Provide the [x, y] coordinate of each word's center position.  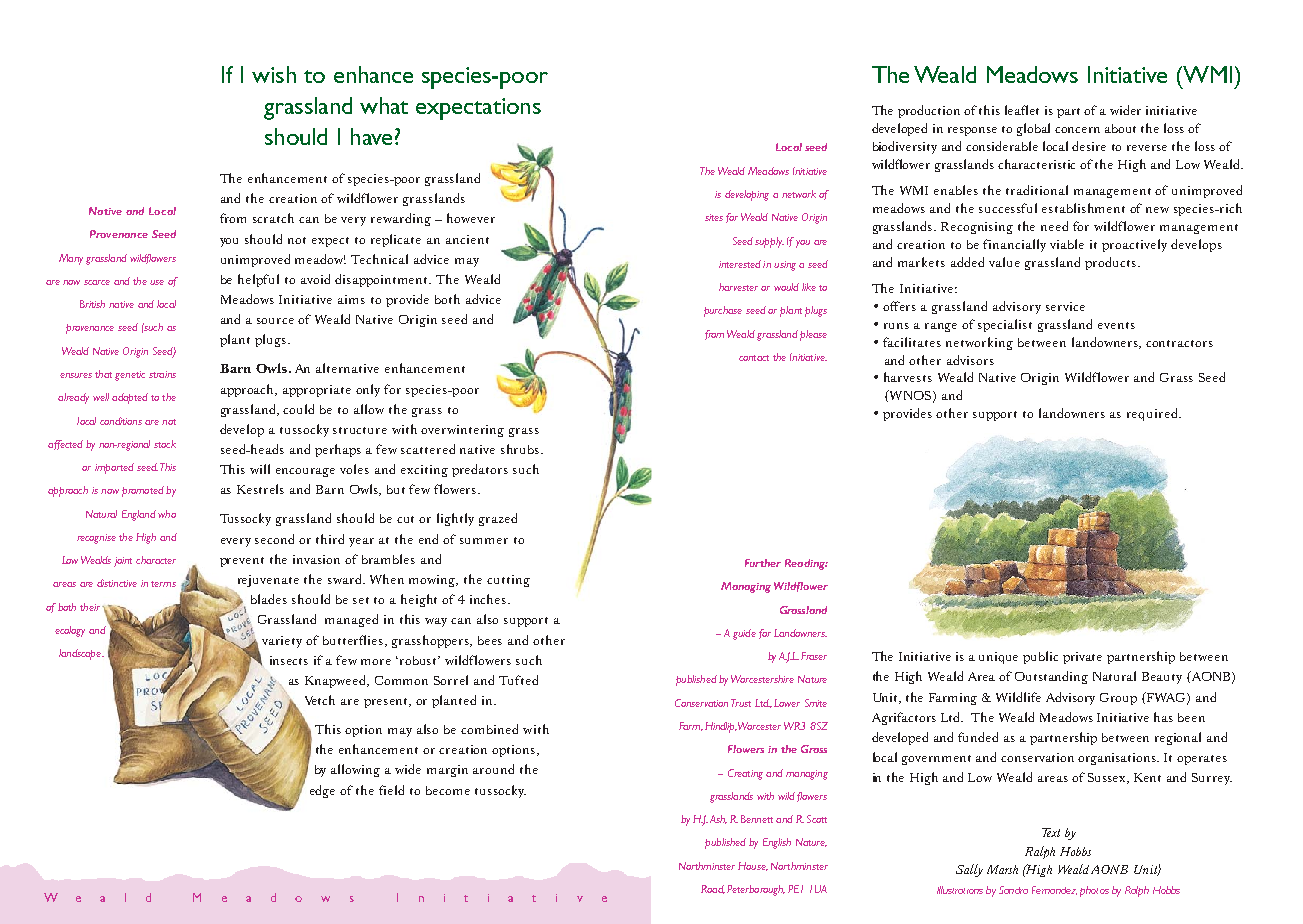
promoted [143, 491]
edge [322, 791]
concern [1077, 130]
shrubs [521, 449]
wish [274, 74]
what [384, 105]
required [1153, 414]
